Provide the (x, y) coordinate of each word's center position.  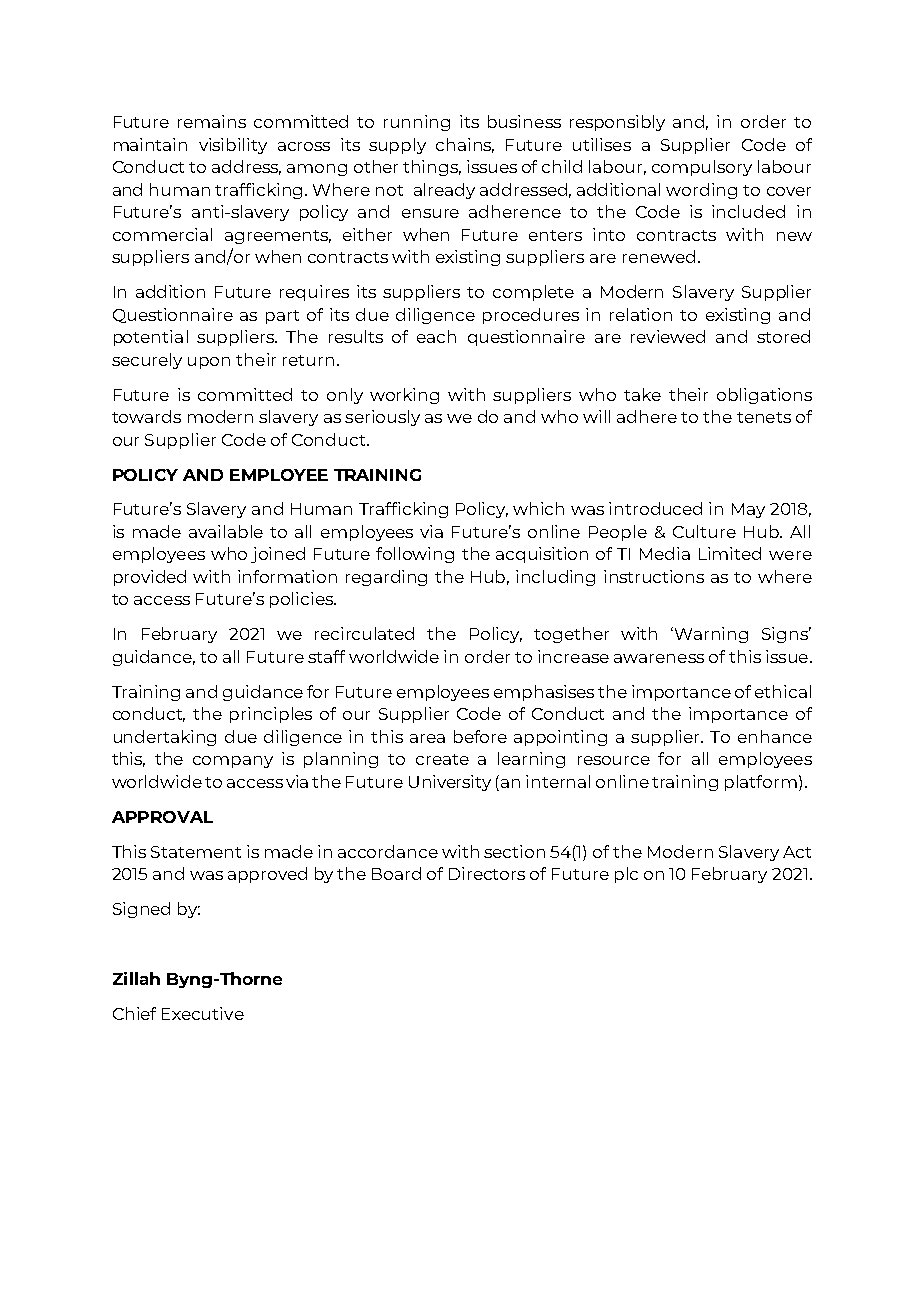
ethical (783, 691)
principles (271, 715)
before (480, 736)
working (404, 396)
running (417, 123)
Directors (487, 873)
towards (146, 416)
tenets (764, 417)
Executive (203, 1013)
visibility (233, 146)
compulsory (702, 168)
